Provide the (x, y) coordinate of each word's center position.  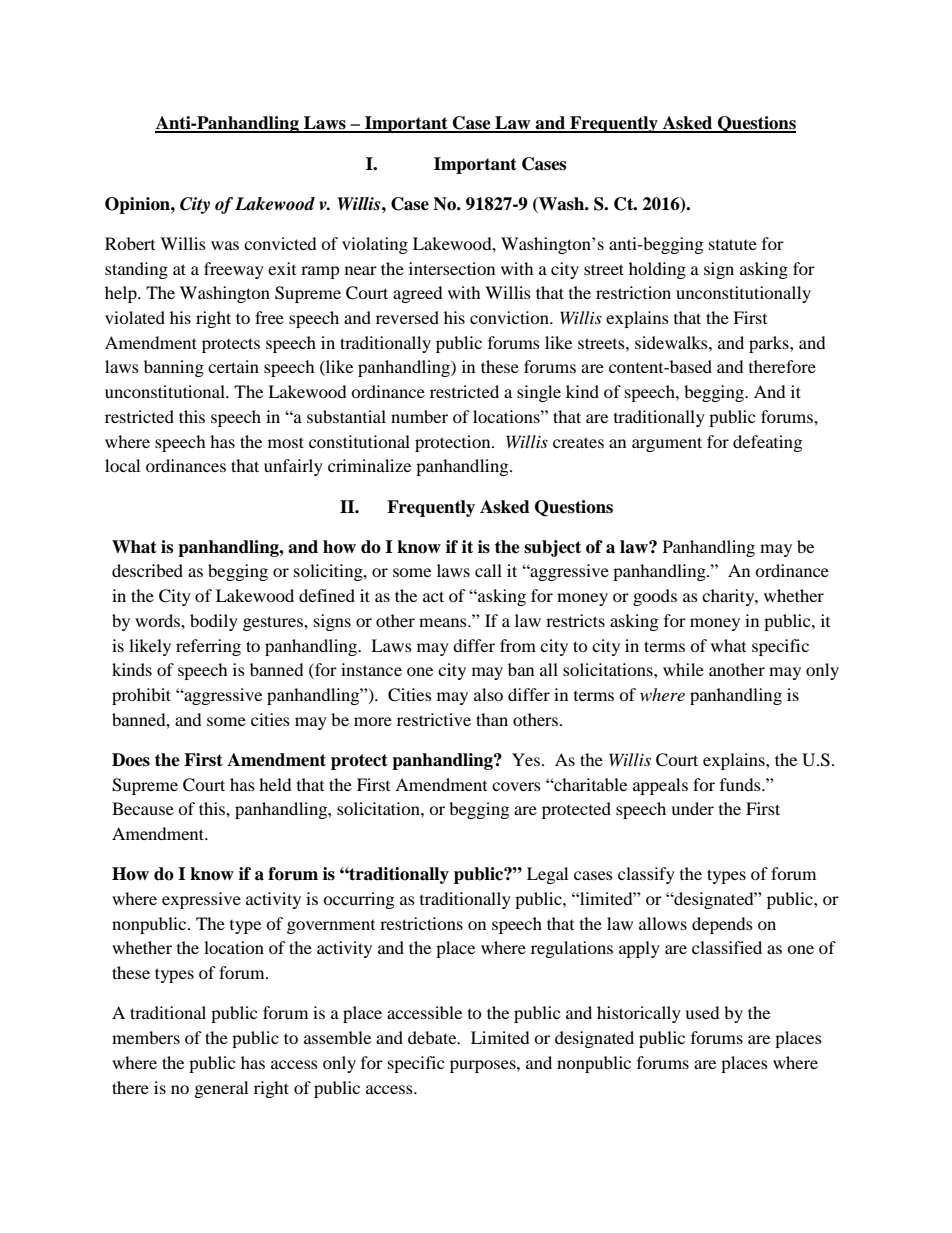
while (683, 669)
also (488, 694)
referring (208, 647)
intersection (452, 268)
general (221, 1089)
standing (136, 270)
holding (657, 270)
